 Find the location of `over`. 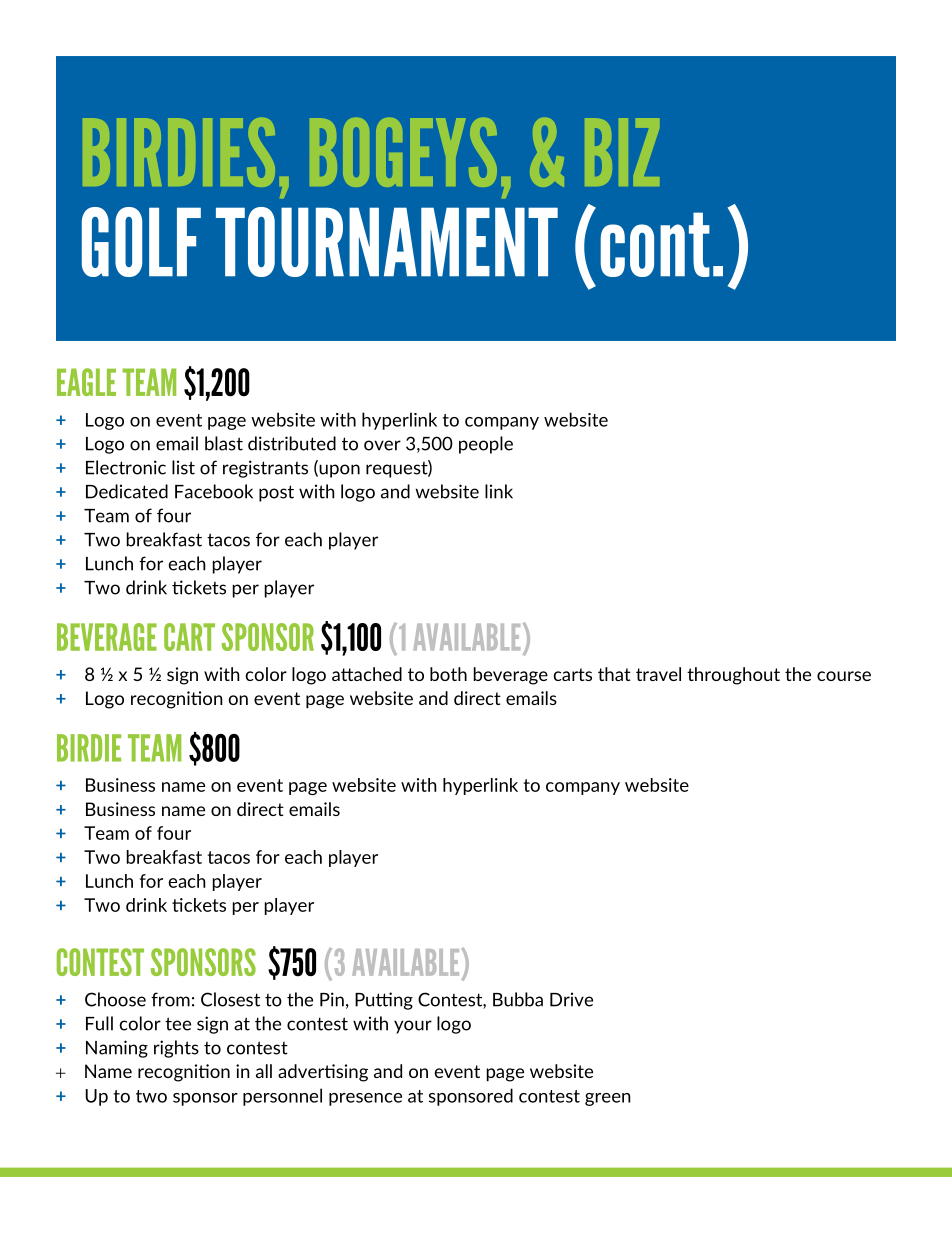

over is located at coordinates (382, 445).
